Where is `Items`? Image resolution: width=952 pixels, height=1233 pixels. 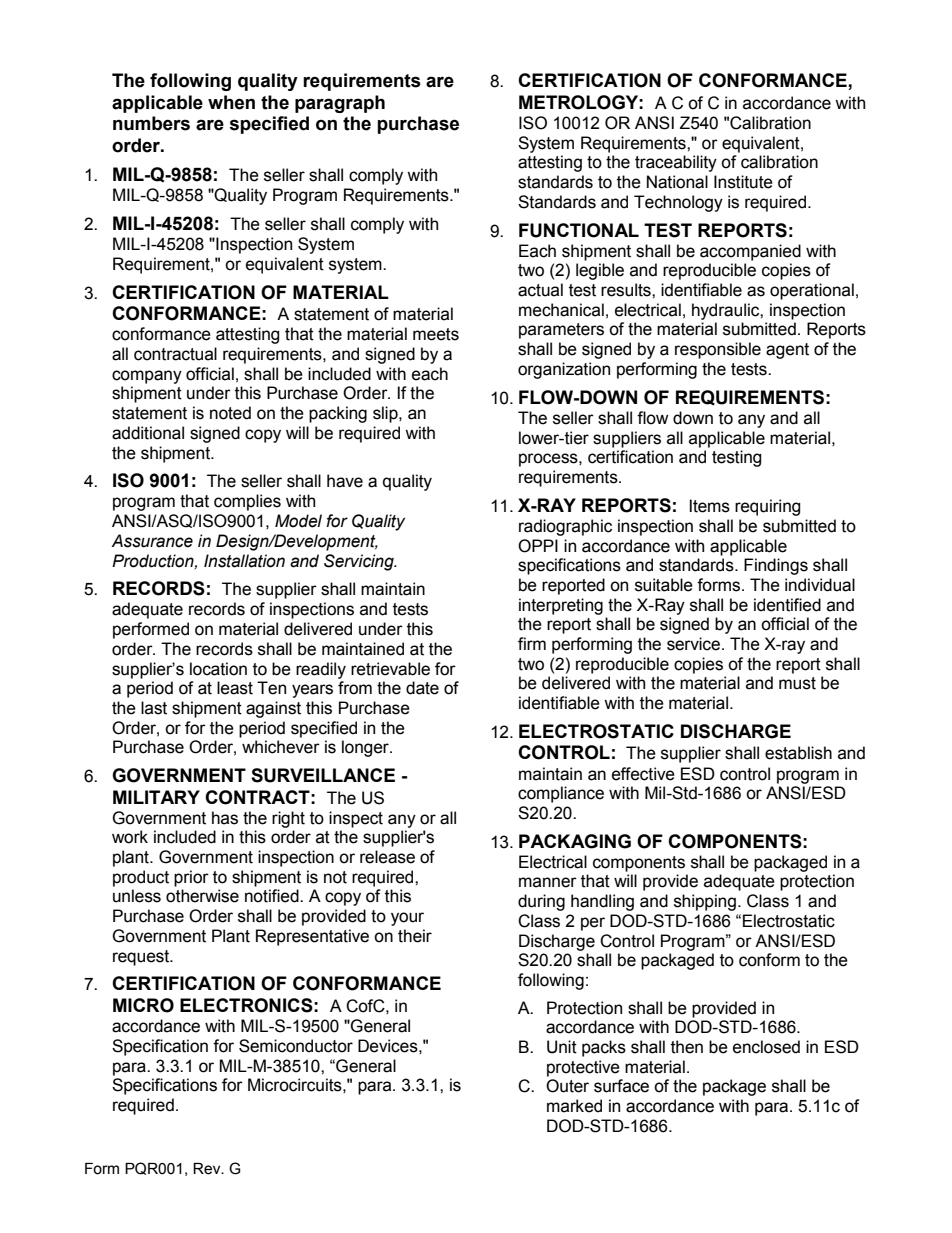 Items is located at coordinates (710, 506).
